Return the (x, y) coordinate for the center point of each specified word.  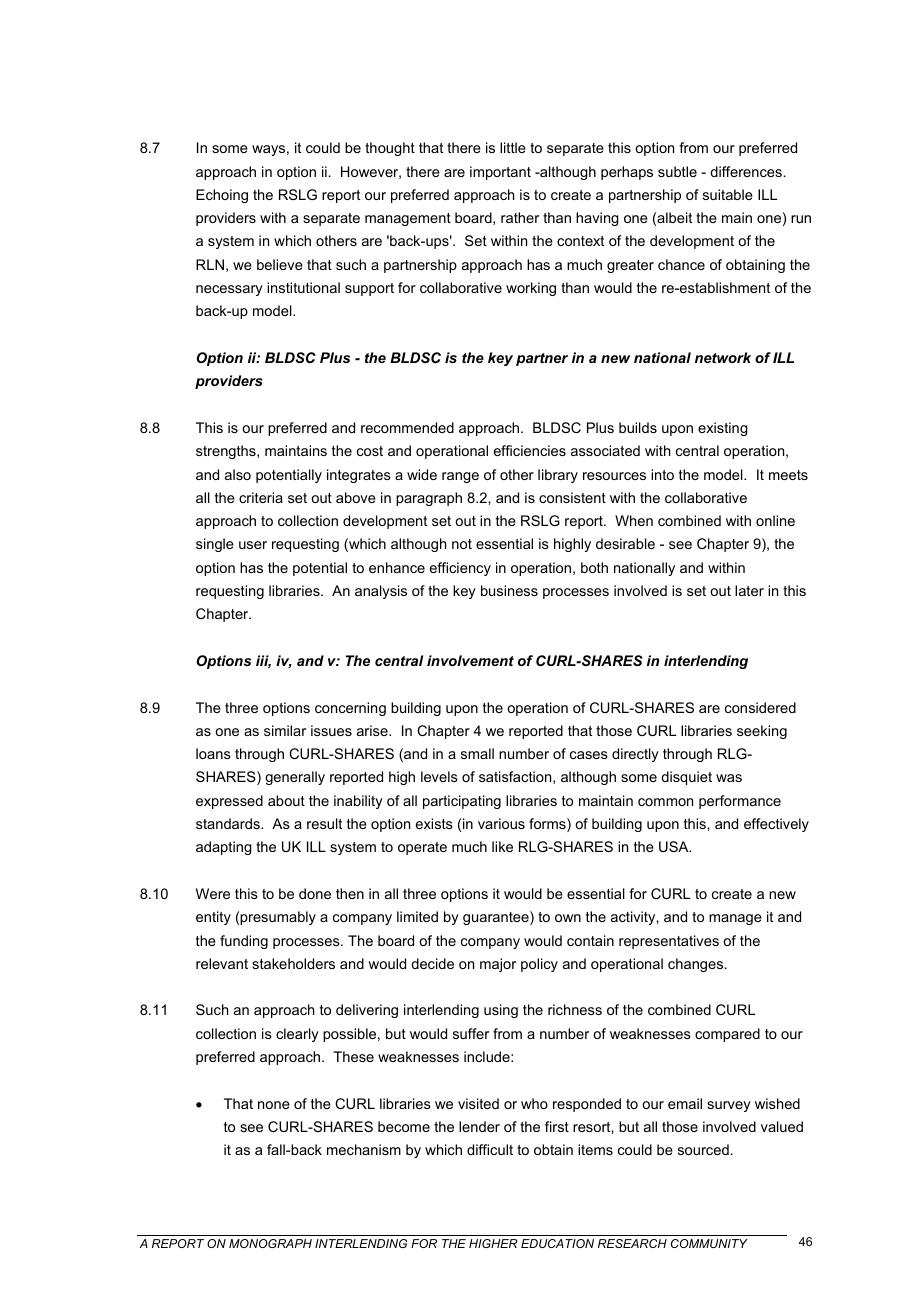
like (502, 846)
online (775, 520)
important (500, 173)
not (462, 544)
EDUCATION (557, 1243)
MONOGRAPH (270, 1243)
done (315, 893)
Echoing (222, 196)
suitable (728, 194)
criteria (261, 497)
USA (675, 846)
